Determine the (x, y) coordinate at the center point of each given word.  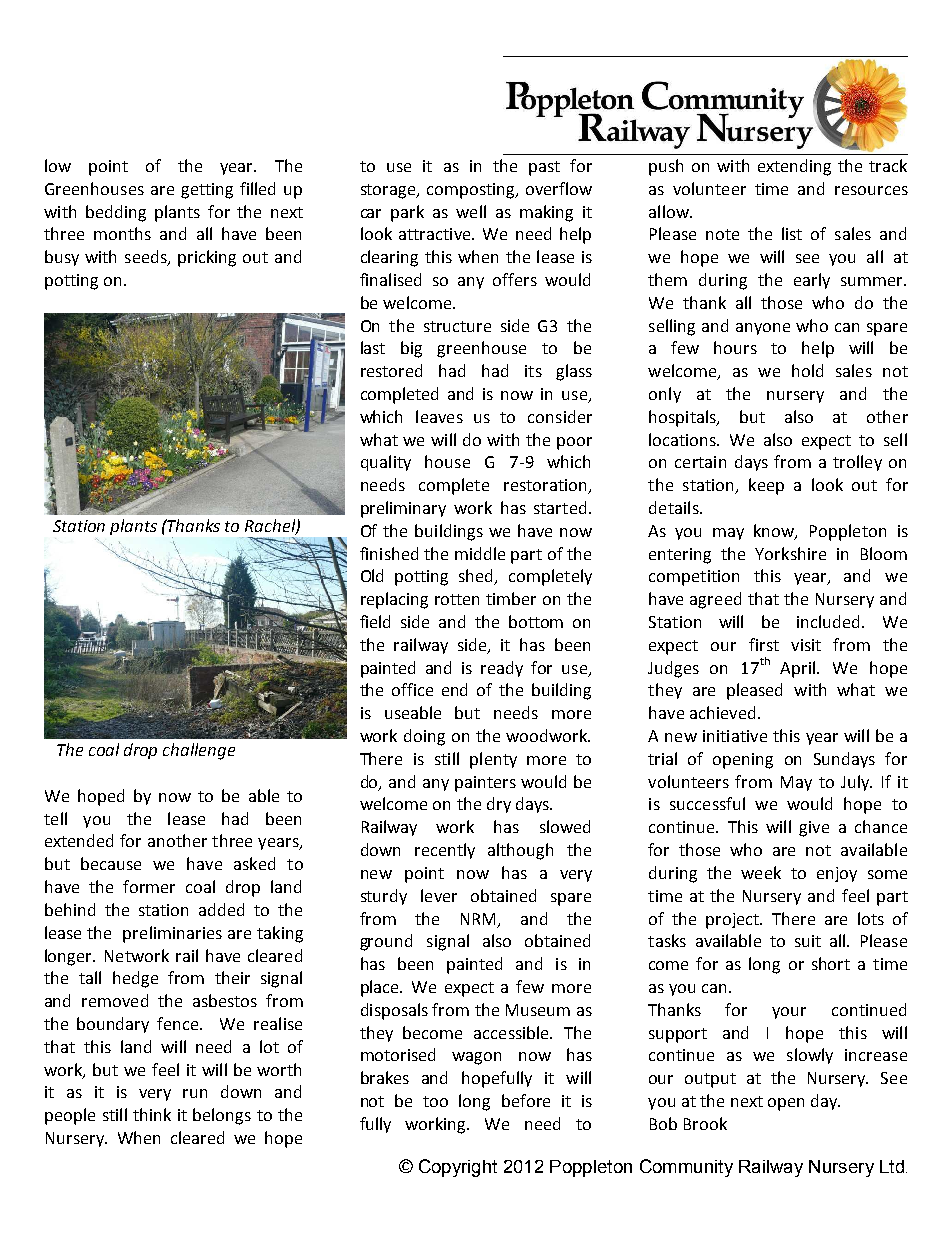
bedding (116, 213)
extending (794, 167)
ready (502, 669)
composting (472, 191)
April (799, 669)
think (152, 1114)
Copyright (458, 1168)
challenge (199, 751)
